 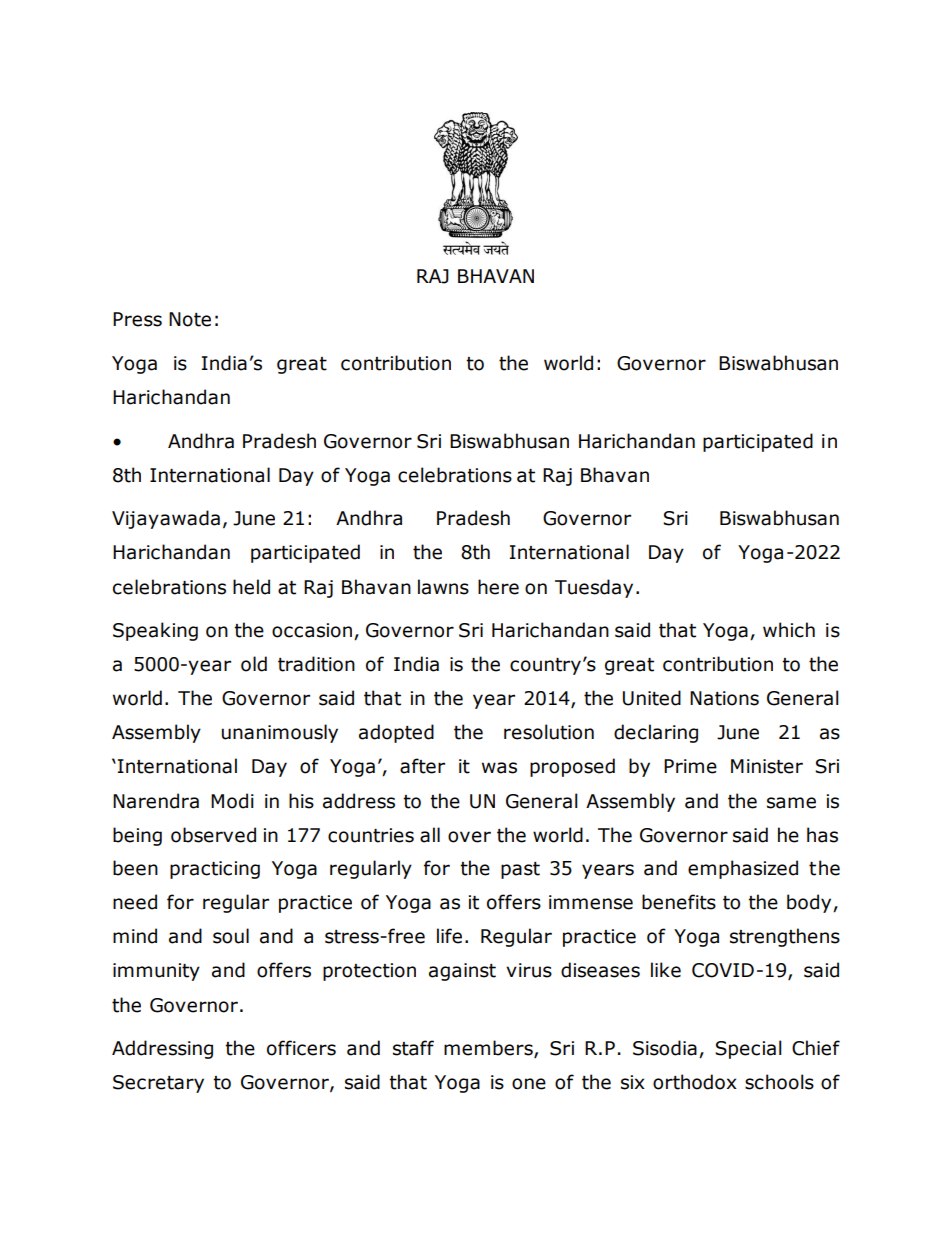 What do you see at coordinates (594, 588) in the screenshot?
I see `Tuesday` at bounding box center [594, 588].
